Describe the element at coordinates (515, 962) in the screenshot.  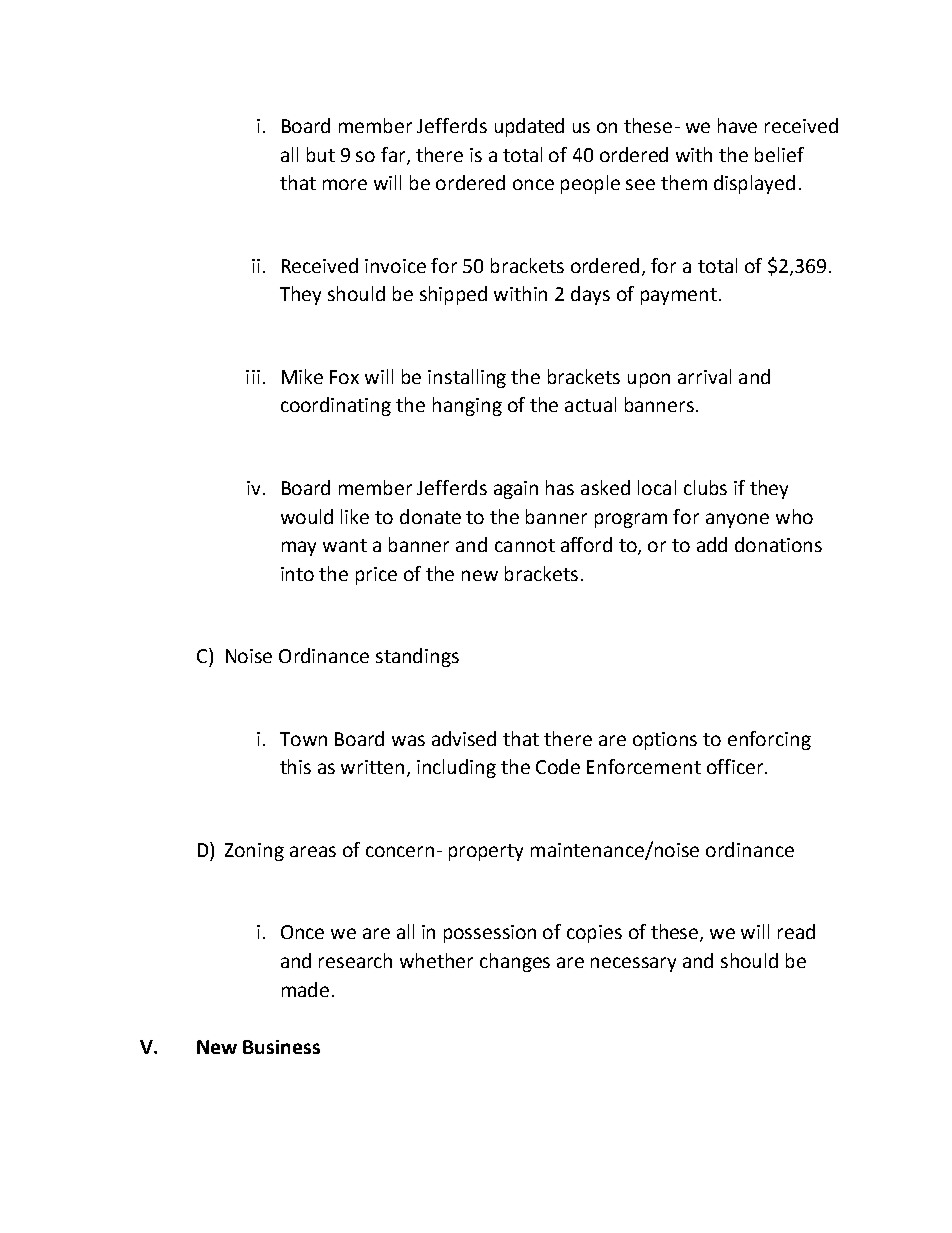
I see `changes` at that location.
